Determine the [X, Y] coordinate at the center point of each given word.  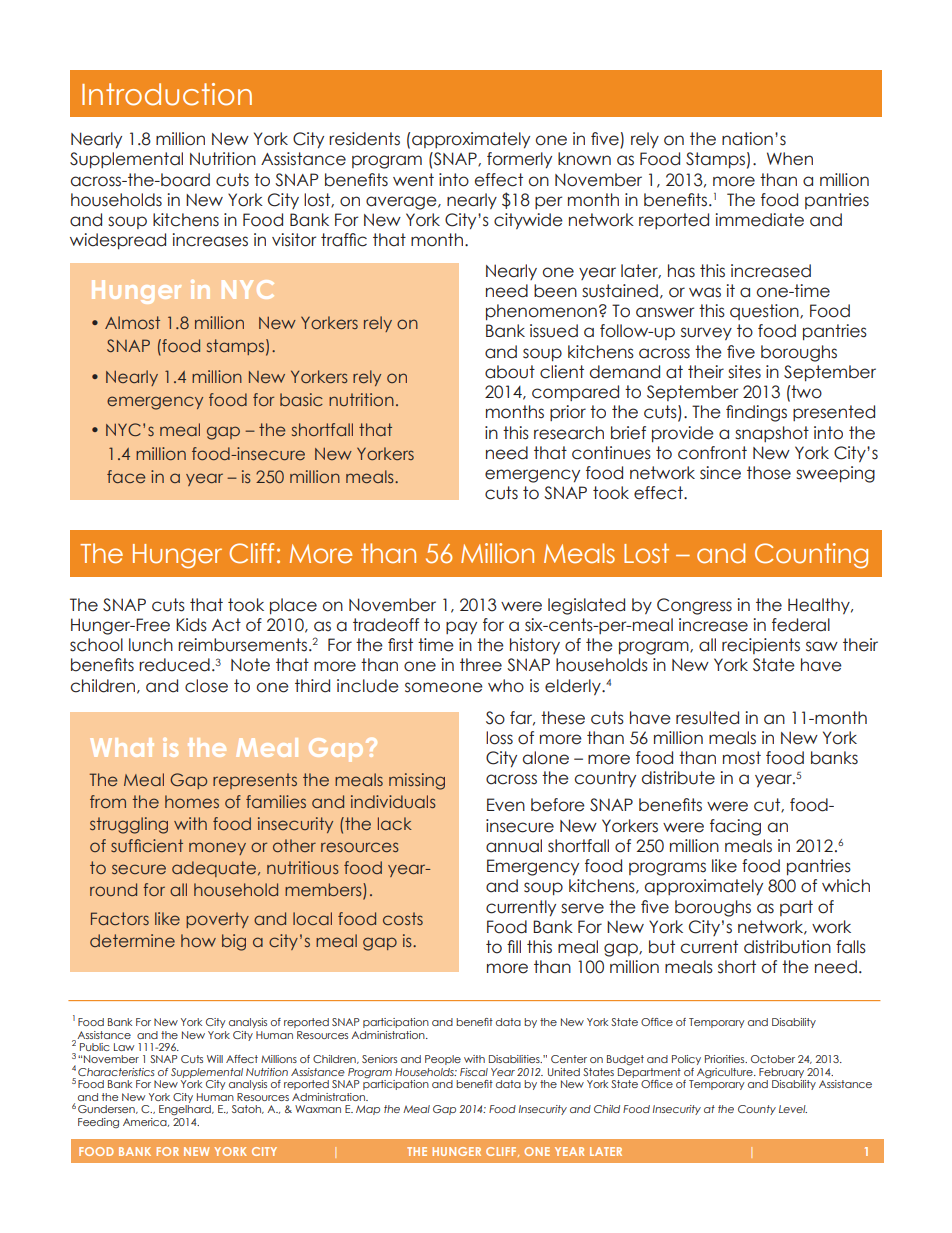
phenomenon [541, 312]
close [206, 686]
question [765, 312]
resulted [707, 718]
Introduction [167, 94]
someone [444, 687]
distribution [787, 947]
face [126, 476]
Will [215, 1059]
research [569, 433]
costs [403, 918]
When [790, 159]
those [769, 473]
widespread [118, 241]
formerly [519, 160]
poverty [217, 920]
